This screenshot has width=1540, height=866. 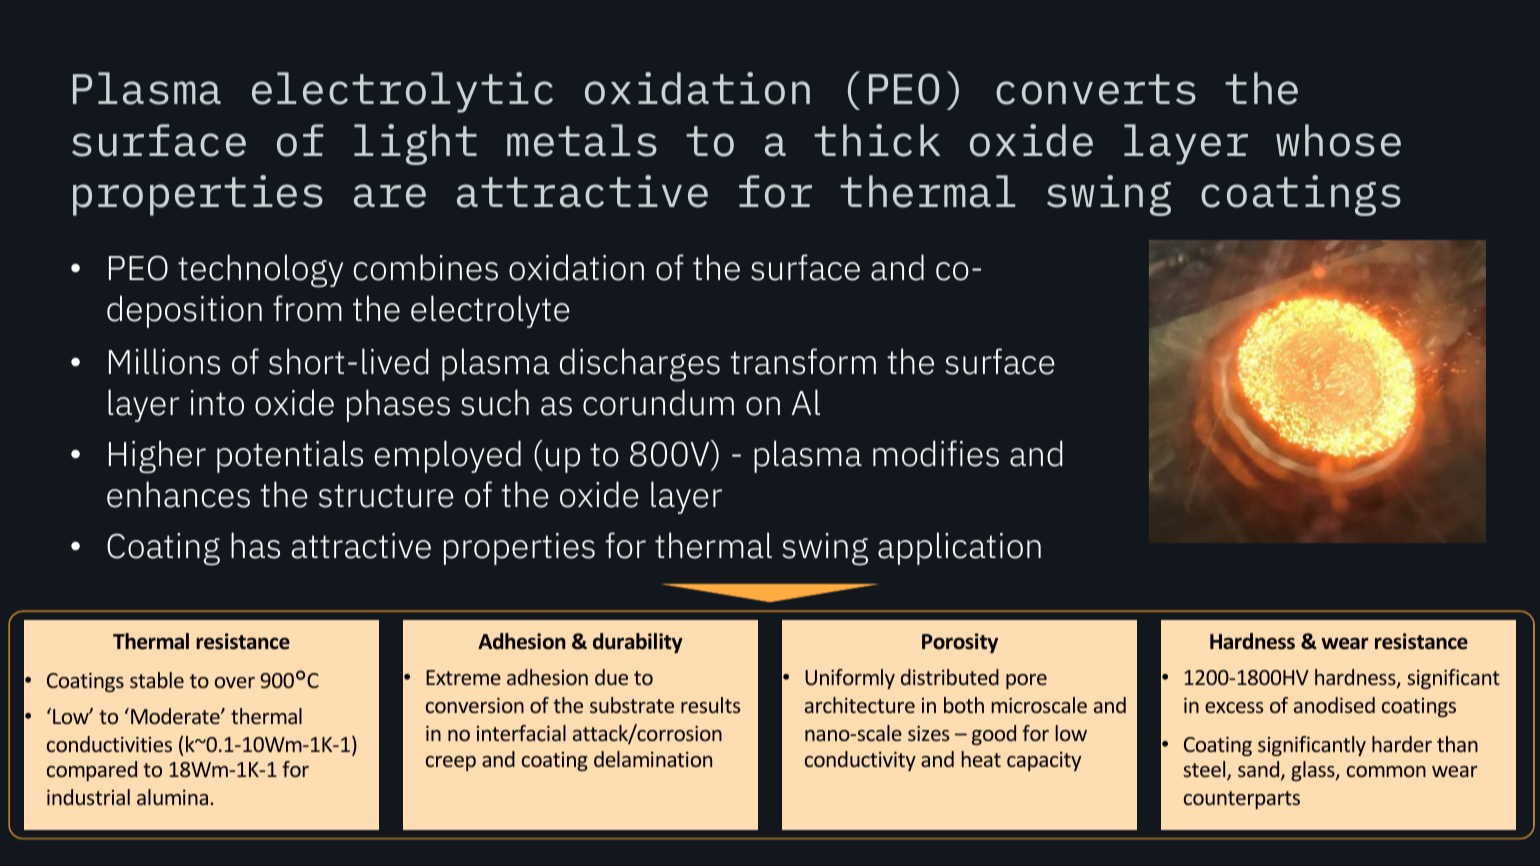 What do you see at coordinates (164, 361) in the screenshot?
I see `Millions` at bounding box center [164, 361].
